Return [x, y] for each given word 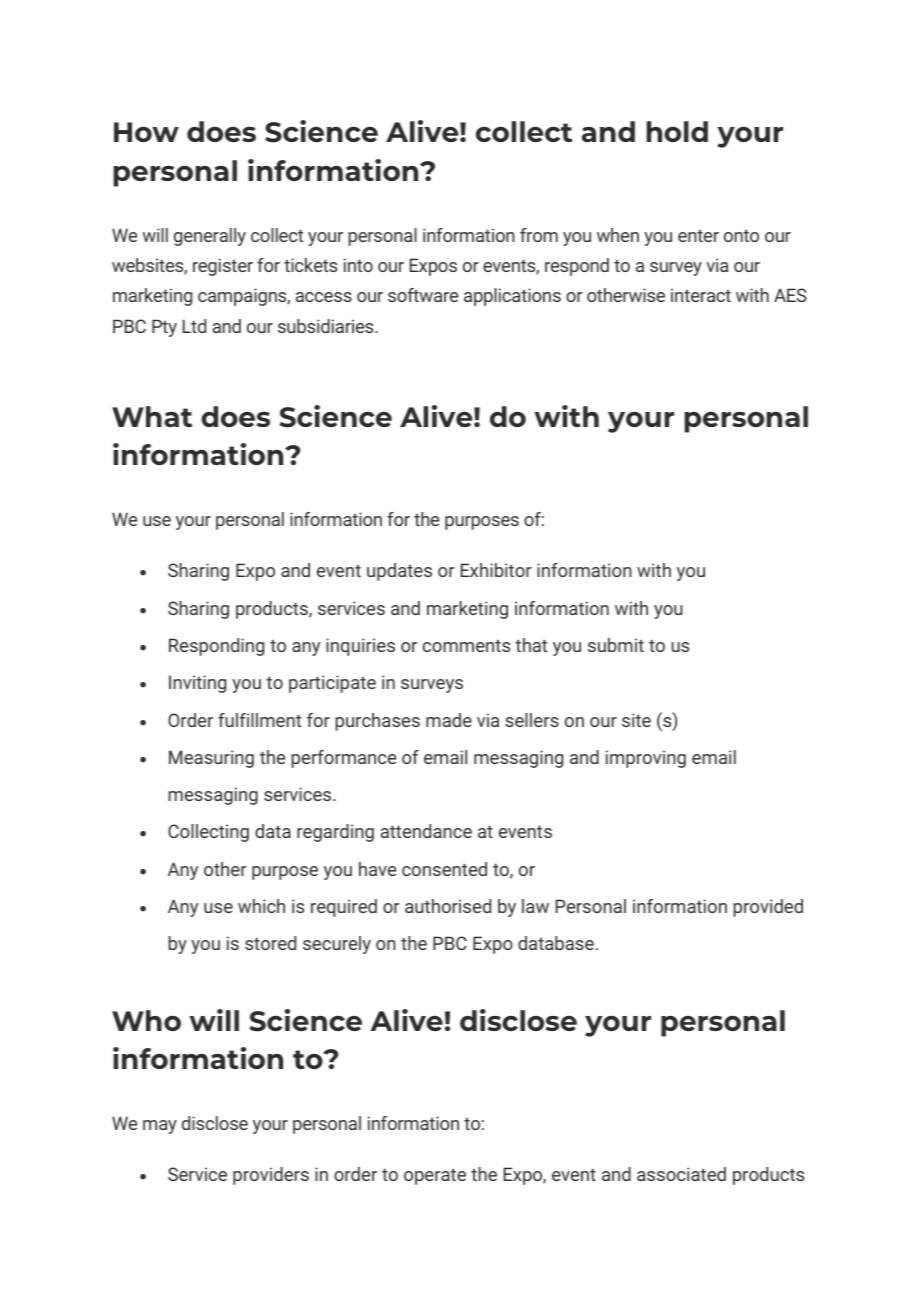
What [152, 416]
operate [435, 1176]
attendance [426, 831]
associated [681, 1174]
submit [616, 645]
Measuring [211, 759]
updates [399, 572]
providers [271, 1176]
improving [646, 759]
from [539, 235]
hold [677, 131]
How [146, 132]
